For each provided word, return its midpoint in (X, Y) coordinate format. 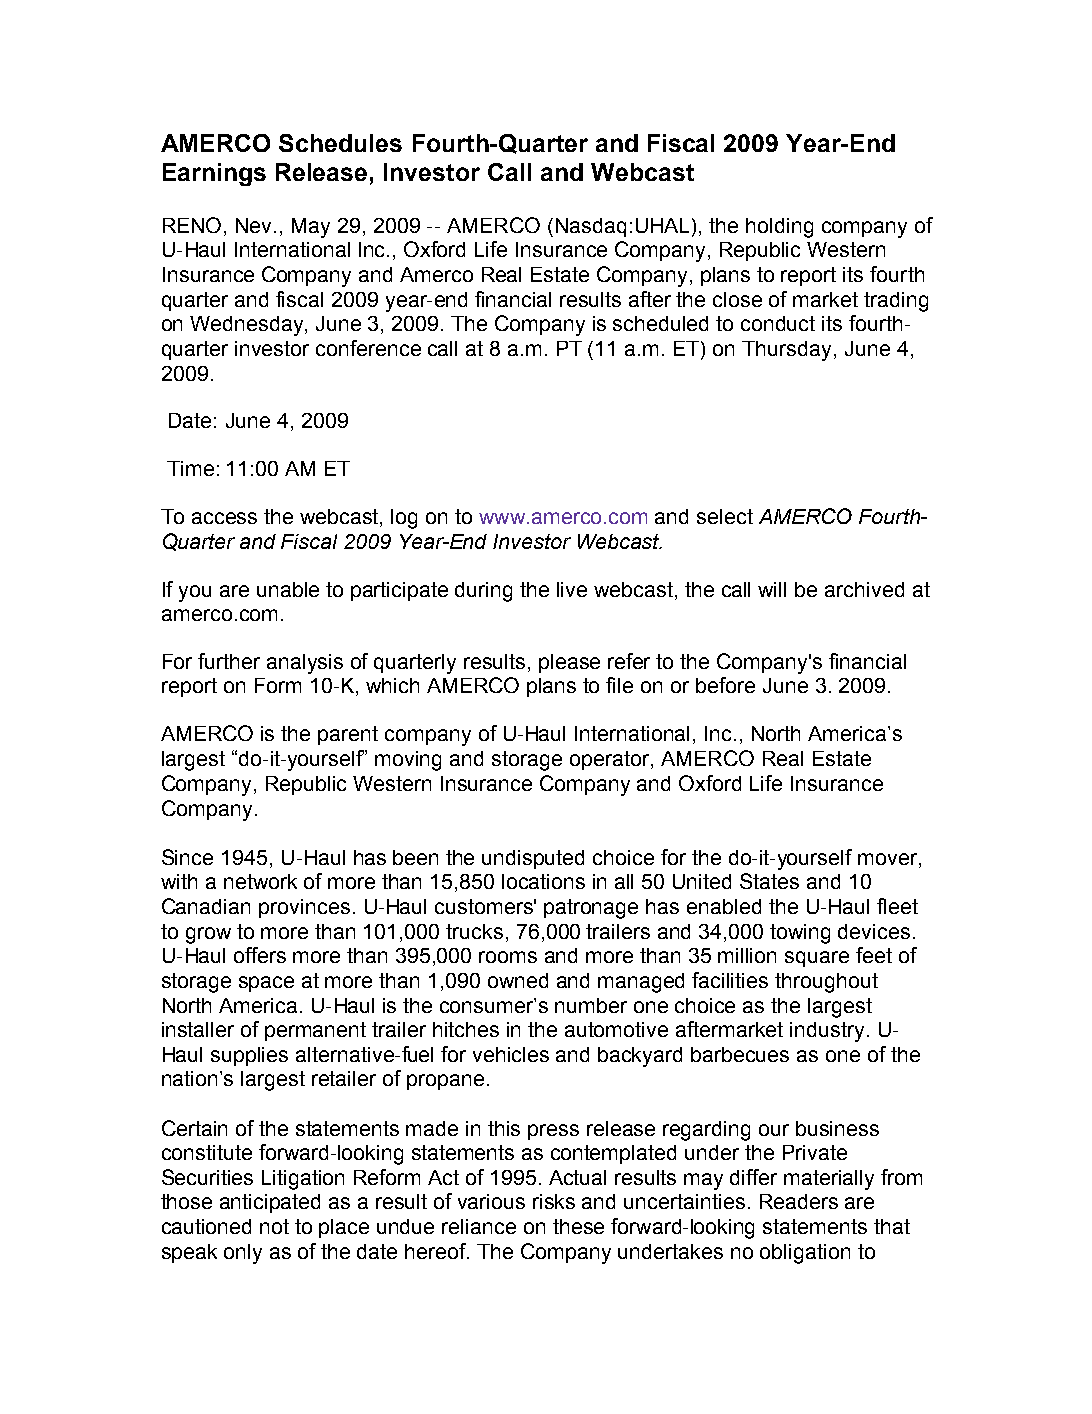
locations (543, 881)
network (260, 881)
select (725, 516)
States (769, 881)
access (224, 518)
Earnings (214, 174)
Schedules (340, 143)
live (572, 589)
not (274, 1226)
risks (554, 1201)
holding (779, 228)
